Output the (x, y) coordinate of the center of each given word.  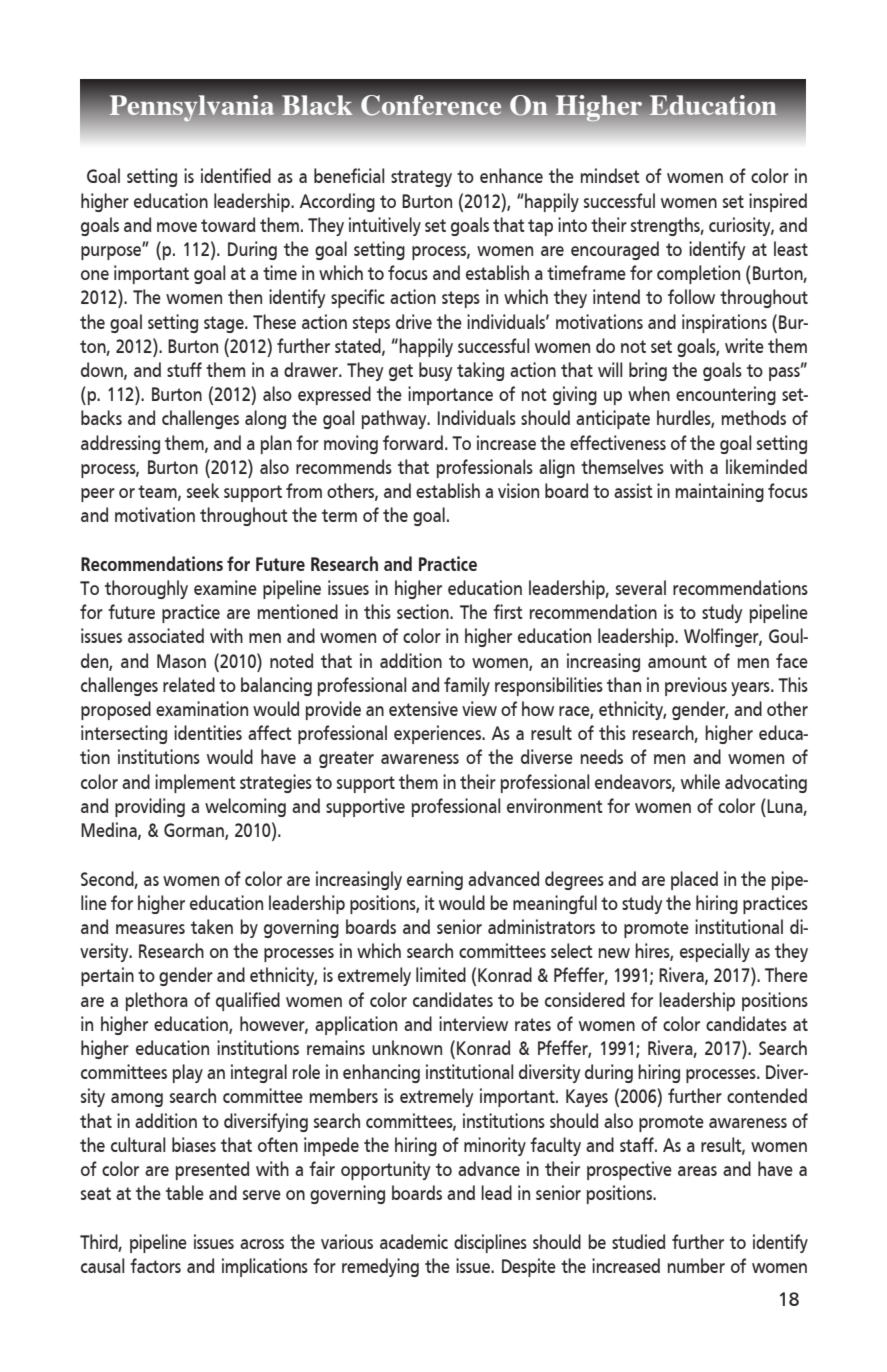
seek (203, 490)
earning (435, 880)
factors (155, 1265)
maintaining (719, 492)
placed (694, 880)
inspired (778, 202)
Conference (431, 105)
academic (414, 1241)
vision (518, 490)
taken (212, 926)
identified (236, 175)
